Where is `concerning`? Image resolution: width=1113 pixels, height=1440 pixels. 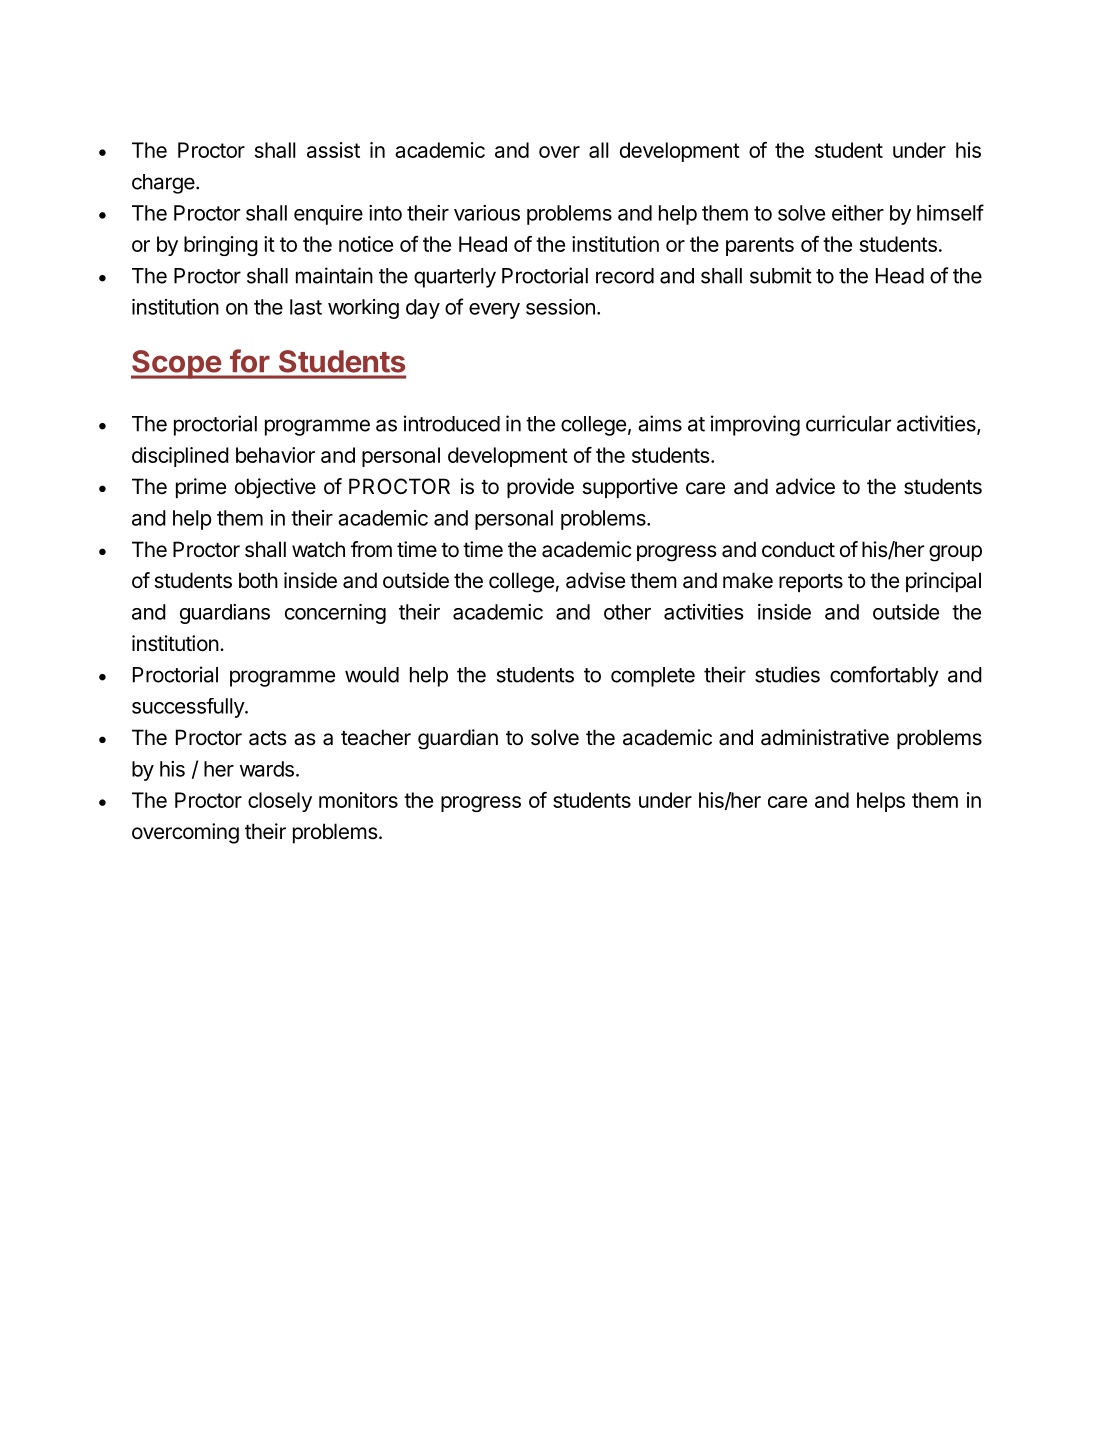 concerning is located at coordinates (335, 614).
